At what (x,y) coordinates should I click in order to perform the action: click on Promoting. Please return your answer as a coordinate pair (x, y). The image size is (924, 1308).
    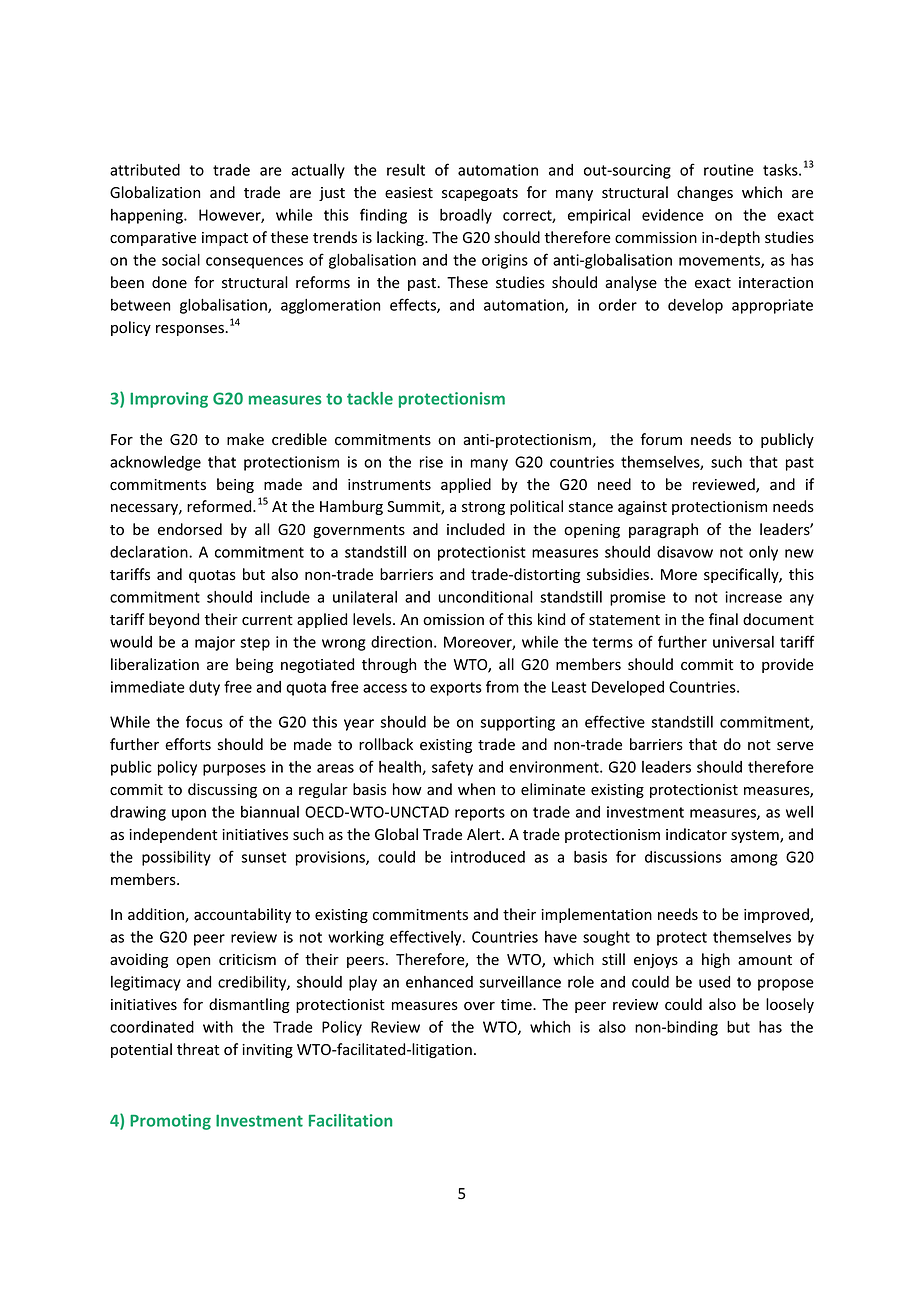
    Looking at the image, I should click on (170, 1122).
